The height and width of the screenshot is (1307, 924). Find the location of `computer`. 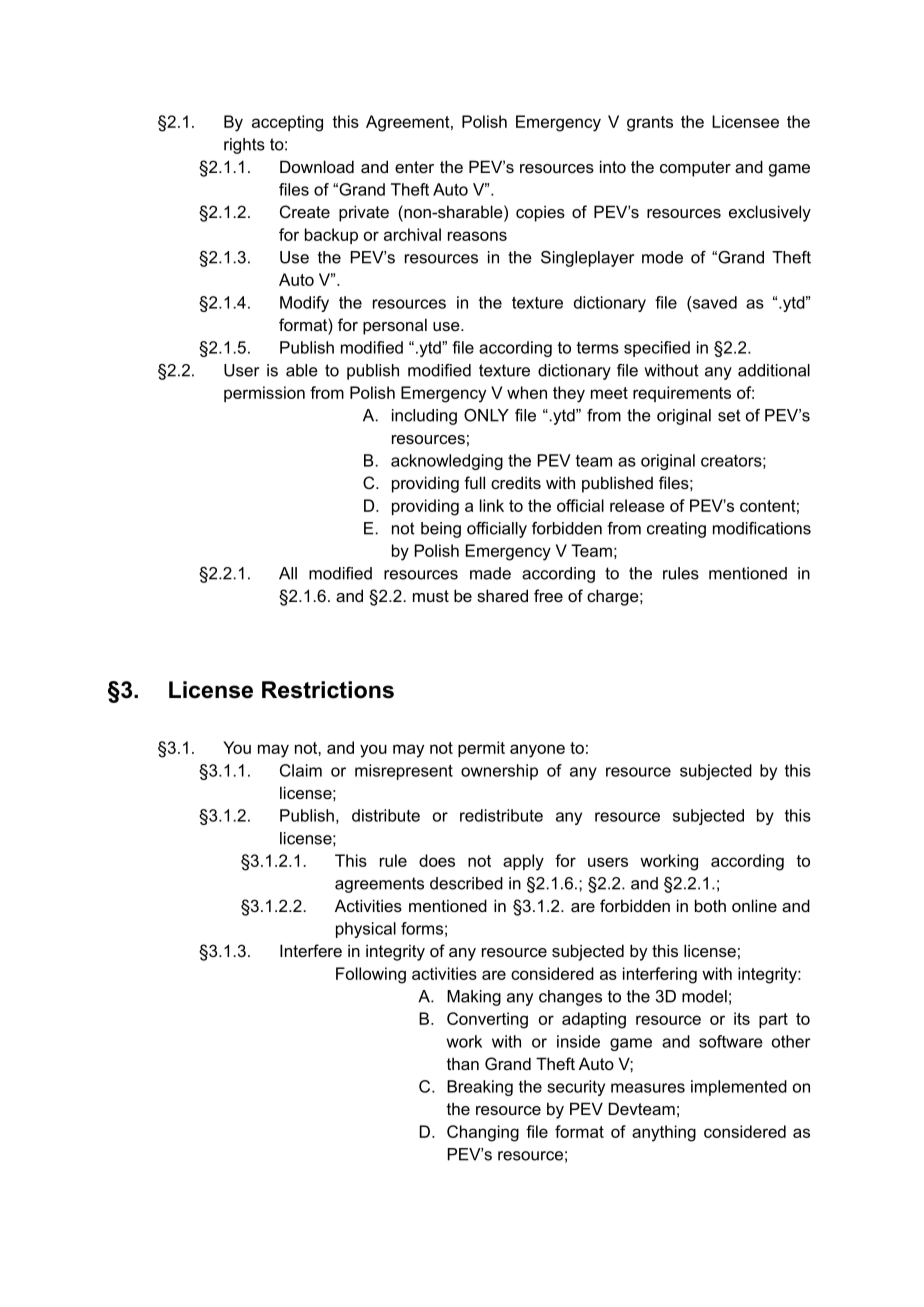

computer is located at coordinates (695, 169).
